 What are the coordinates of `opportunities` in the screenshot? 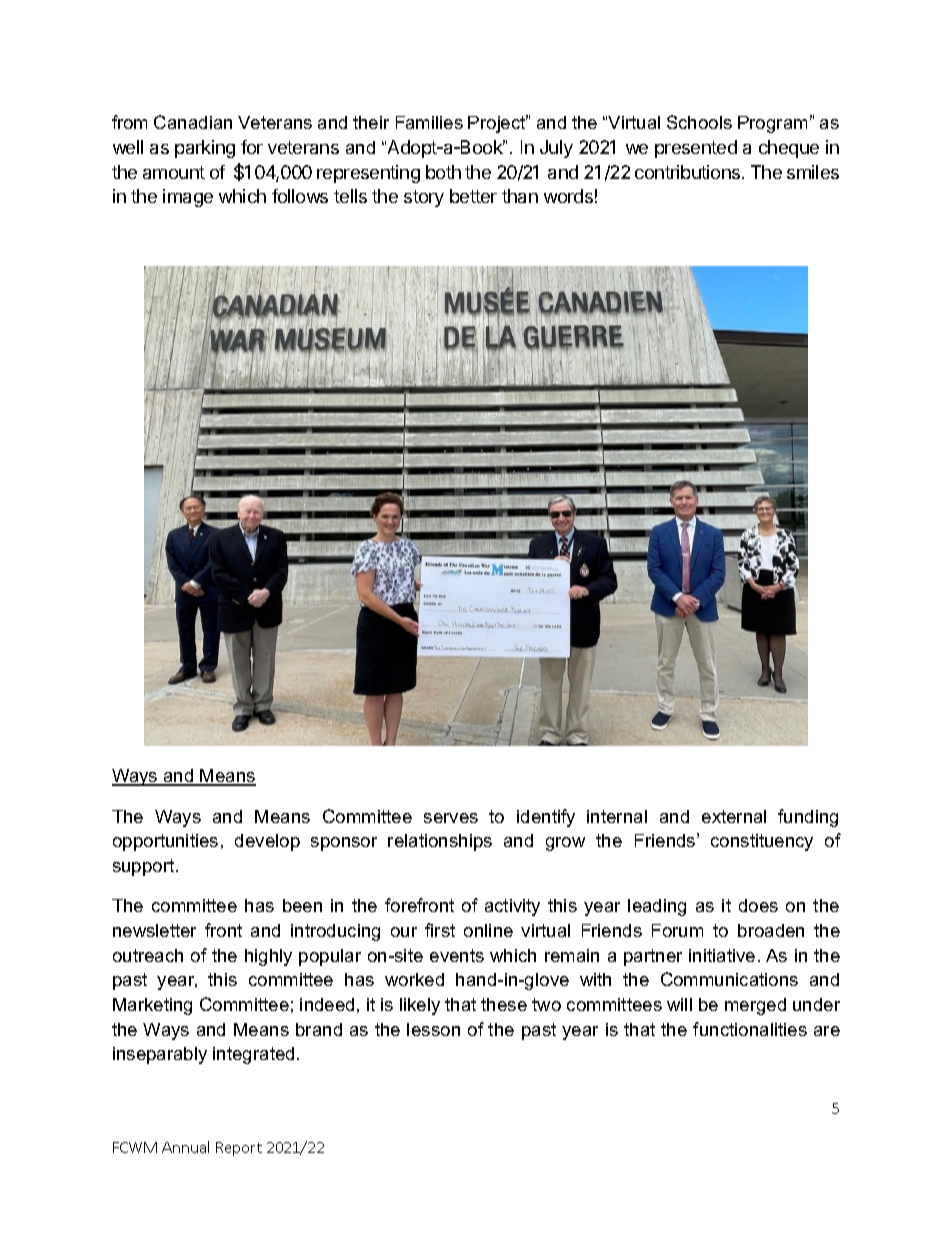 It's located at (165, 842).
